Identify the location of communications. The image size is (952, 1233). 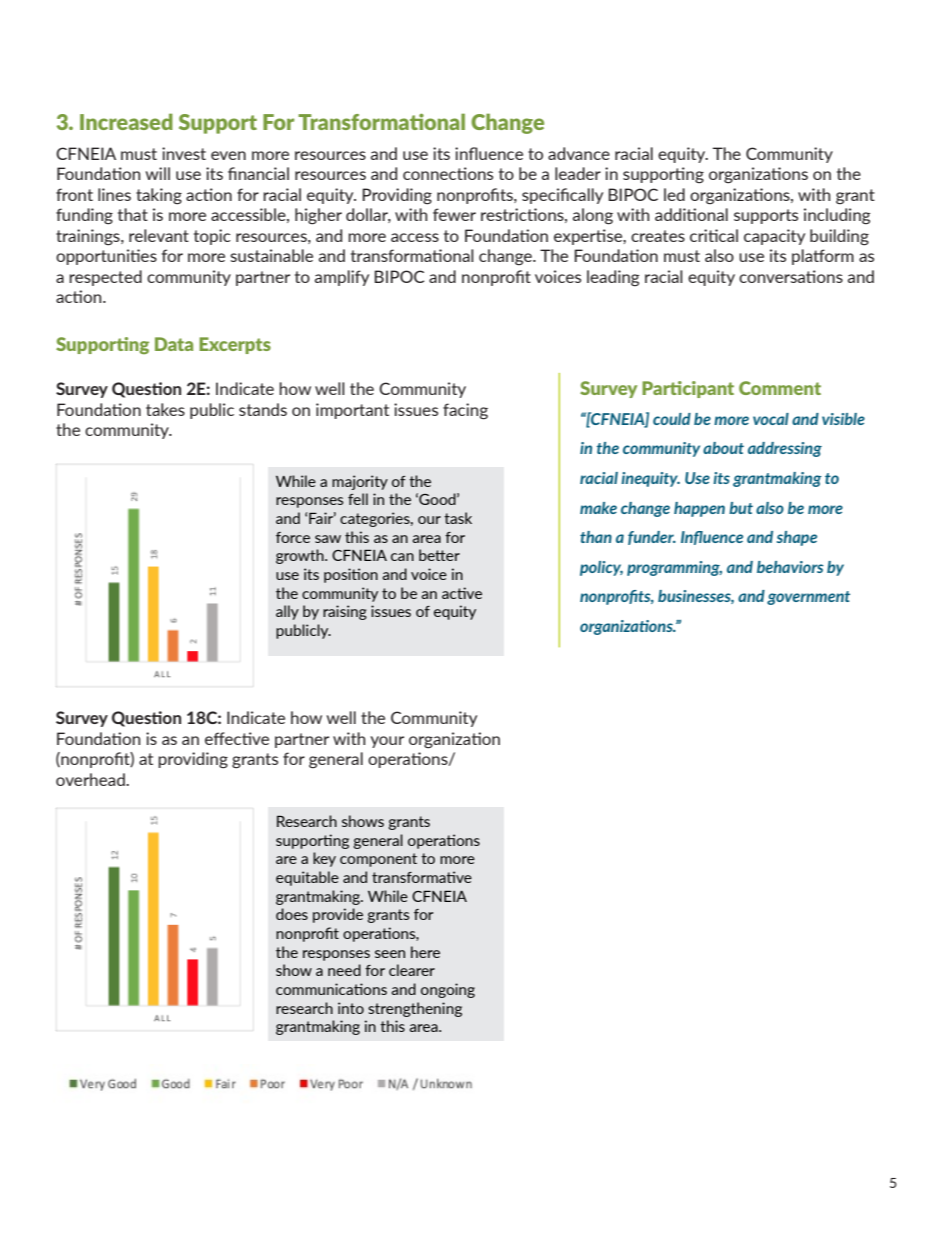
(331, 989).
